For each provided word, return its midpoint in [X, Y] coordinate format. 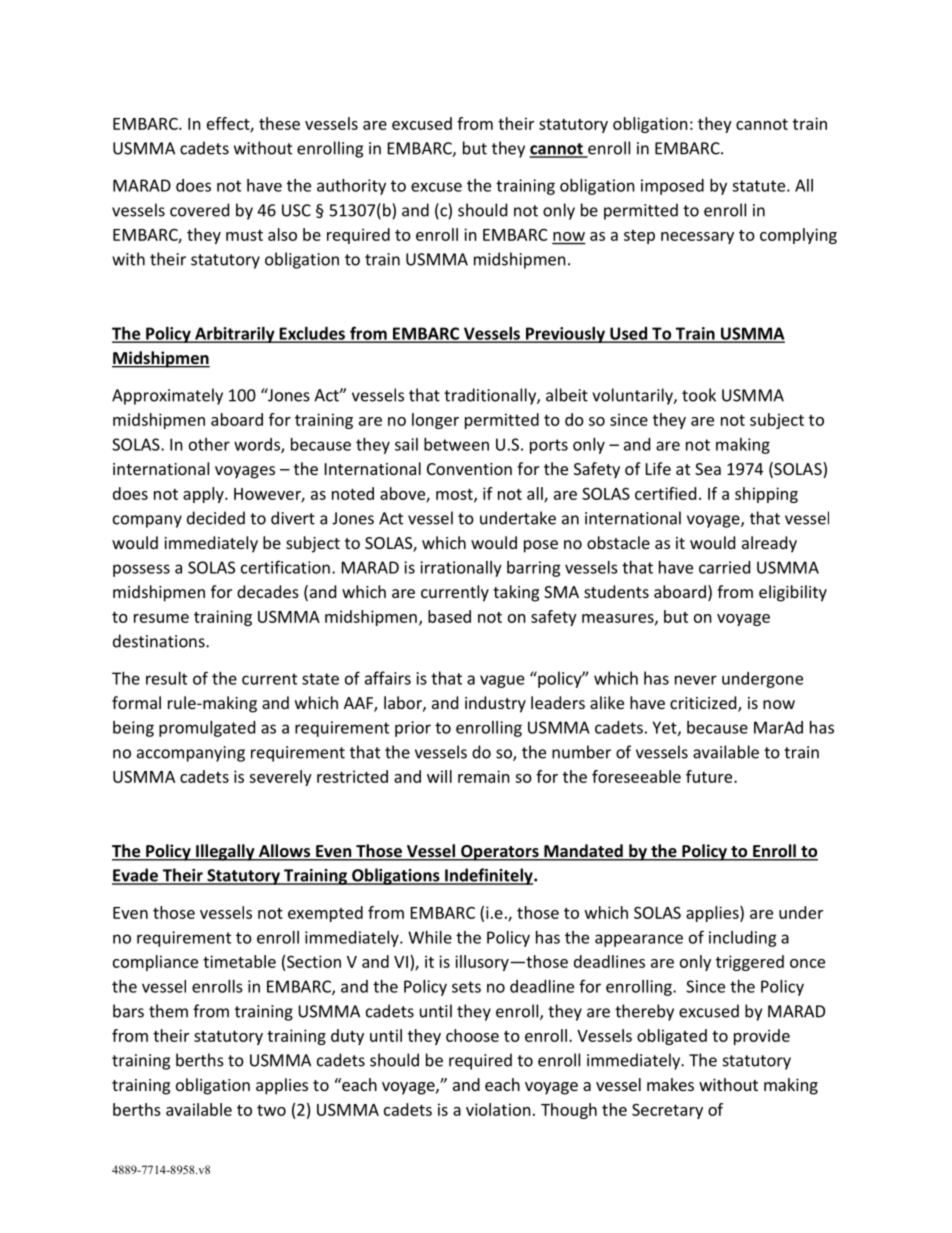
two [271, 1110]
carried [724, 567]
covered [199, 210]
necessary [697, 238]
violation [498, 1109]
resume [161, 618]
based [449, 616]
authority [351, 187]
